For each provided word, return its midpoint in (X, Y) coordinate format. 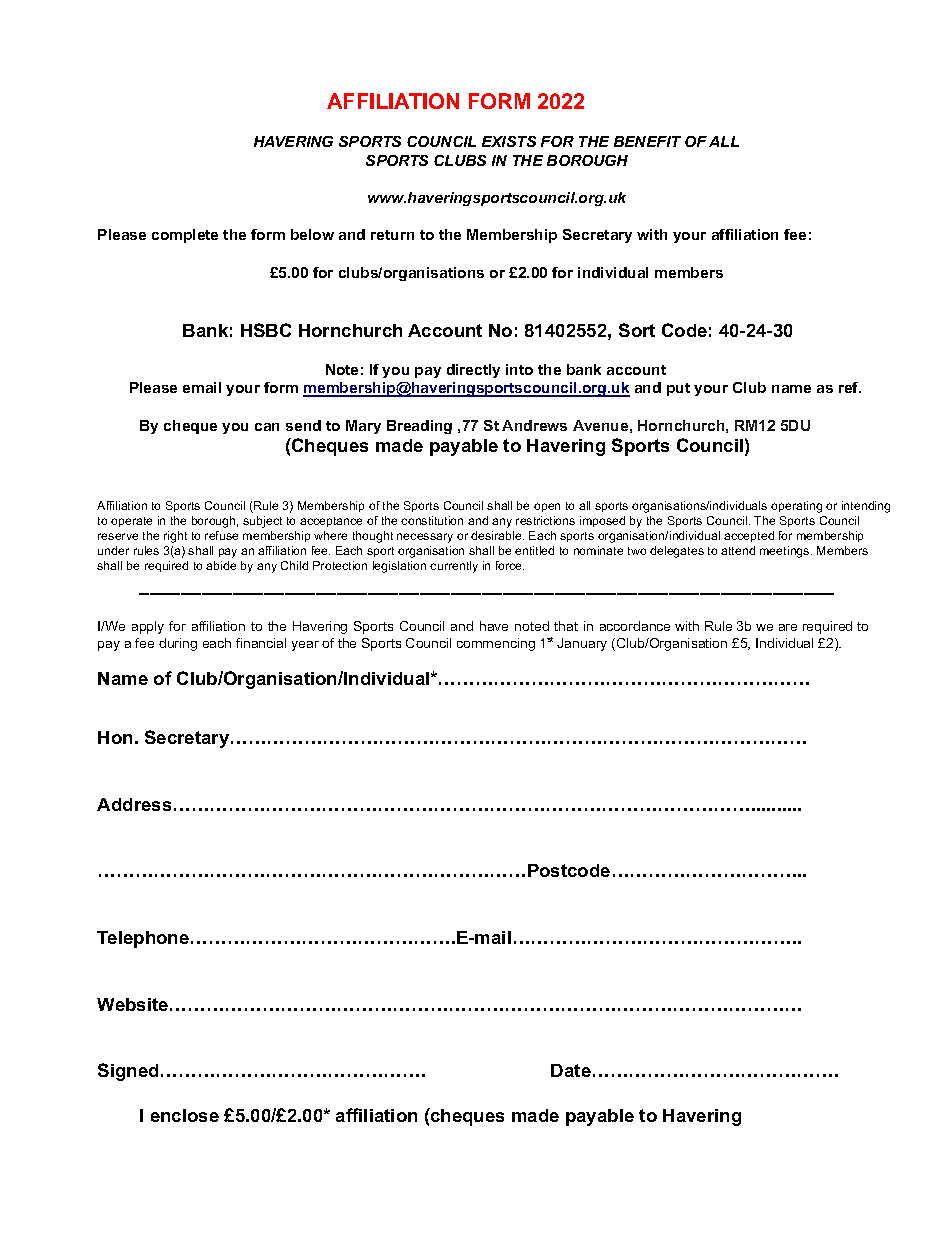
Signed (128, 1072)
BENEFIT (647, 141)
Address (134, 804)
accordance (635, 626)
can (267, 427)
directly (473, 371)
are (788, 627)
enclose (185, 1115)
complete (185, 236)
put (678, 389)
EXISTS (509, 141)
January (582, 644)
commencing (496, 644)
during (178, 644)
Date (571, 1070)
